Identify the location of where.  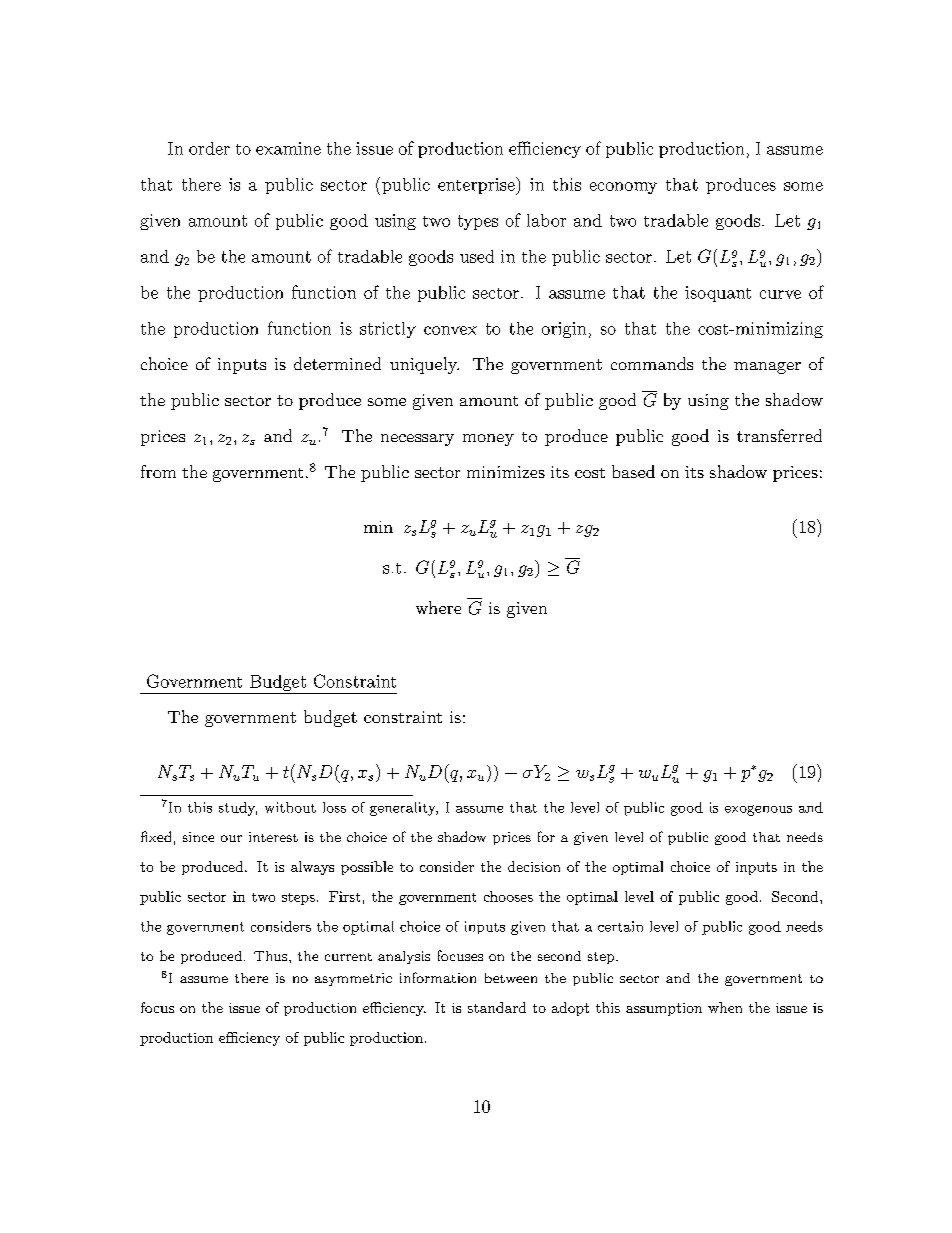
(438, 607).
